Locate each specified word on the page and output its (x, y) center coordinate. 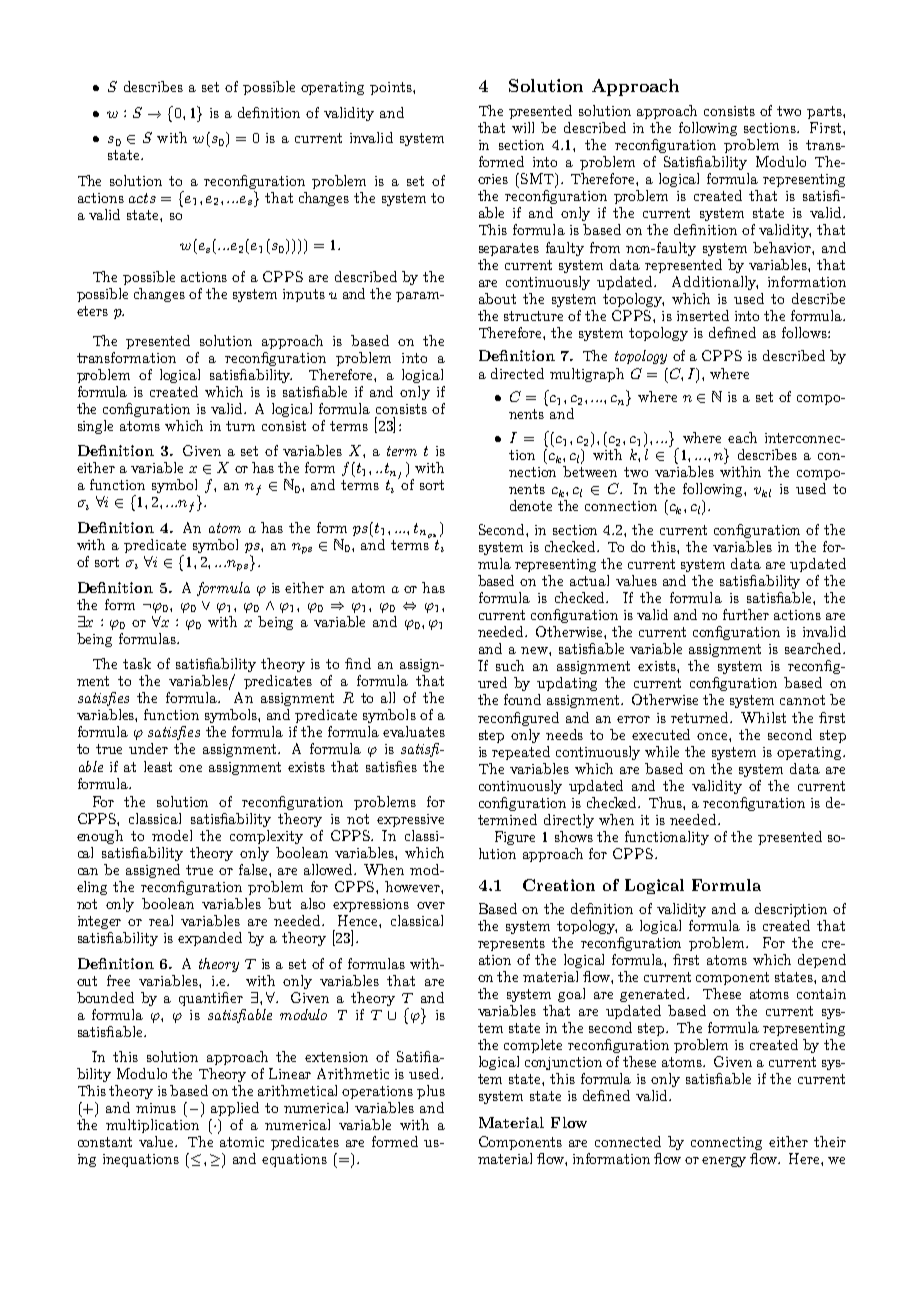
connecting (726, 1143)
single (95, 427)
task (137, 663)
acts (142, 198)
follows (805, 332)
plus (431, 1092)
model (172, 835)
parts (825, 112)
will (523, 127)
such (510, 665)
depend (822, 961)
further (746, 614)
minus (156, 1108)
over (431, 905)
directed (517, 373)
